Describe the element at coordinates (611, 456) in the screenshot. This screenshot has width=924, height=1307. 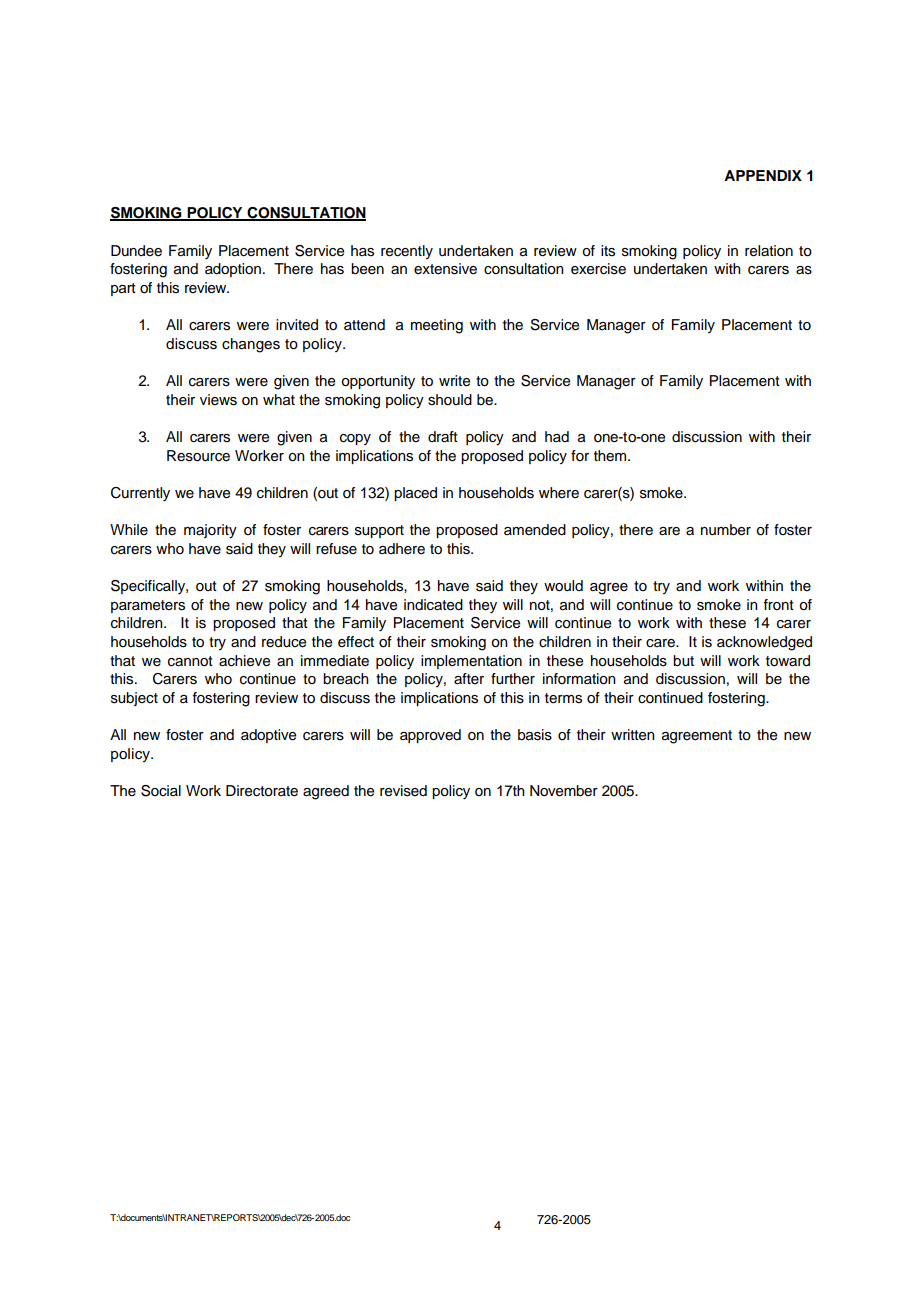
I see `them` at that location.
